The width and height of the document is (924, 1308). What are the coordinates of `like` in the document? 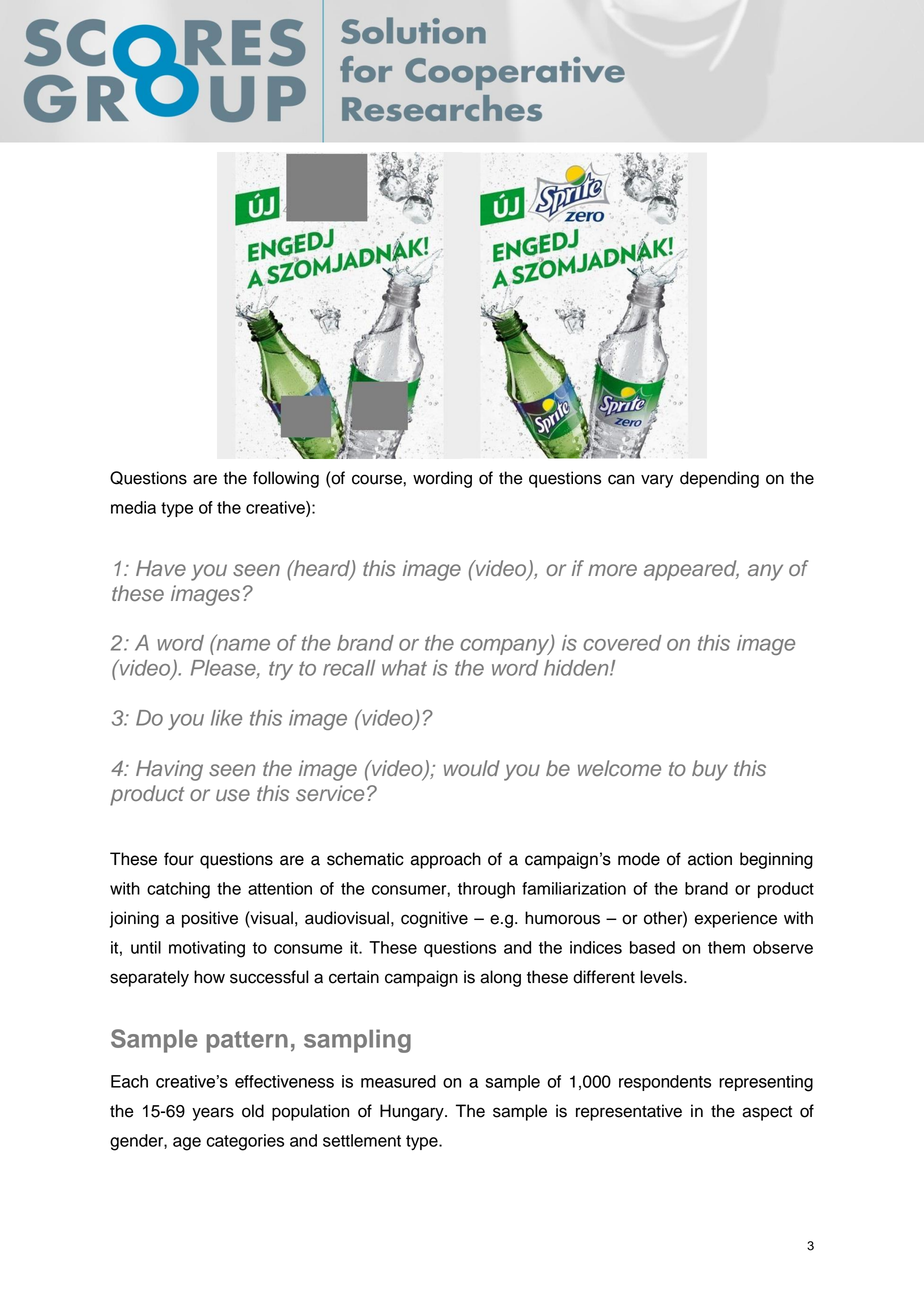 It's located at (226, 718).
